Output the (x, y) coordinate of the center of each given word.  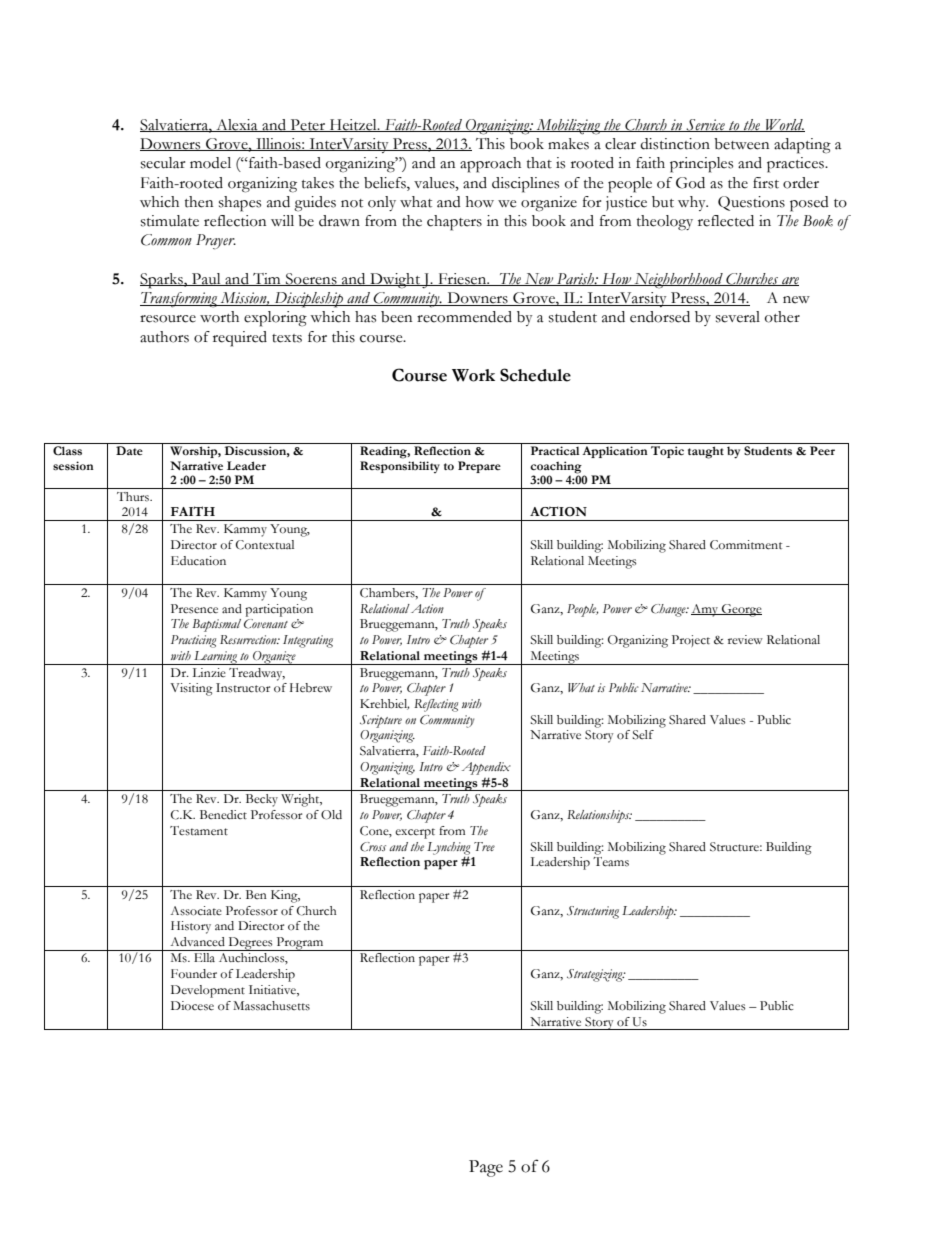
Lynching (448, 849)
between (741, 144)
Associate (196, 911)
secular (163, 163)
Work (473, 375)
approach (490, 165)
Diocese (192, 1006)
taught (706, 452)
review (745, 639)
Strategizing (596, 975)
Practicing (193, 641)
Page (486, 1168)
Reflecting (436, 705)
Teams (611, 862)
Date (129, 450)
